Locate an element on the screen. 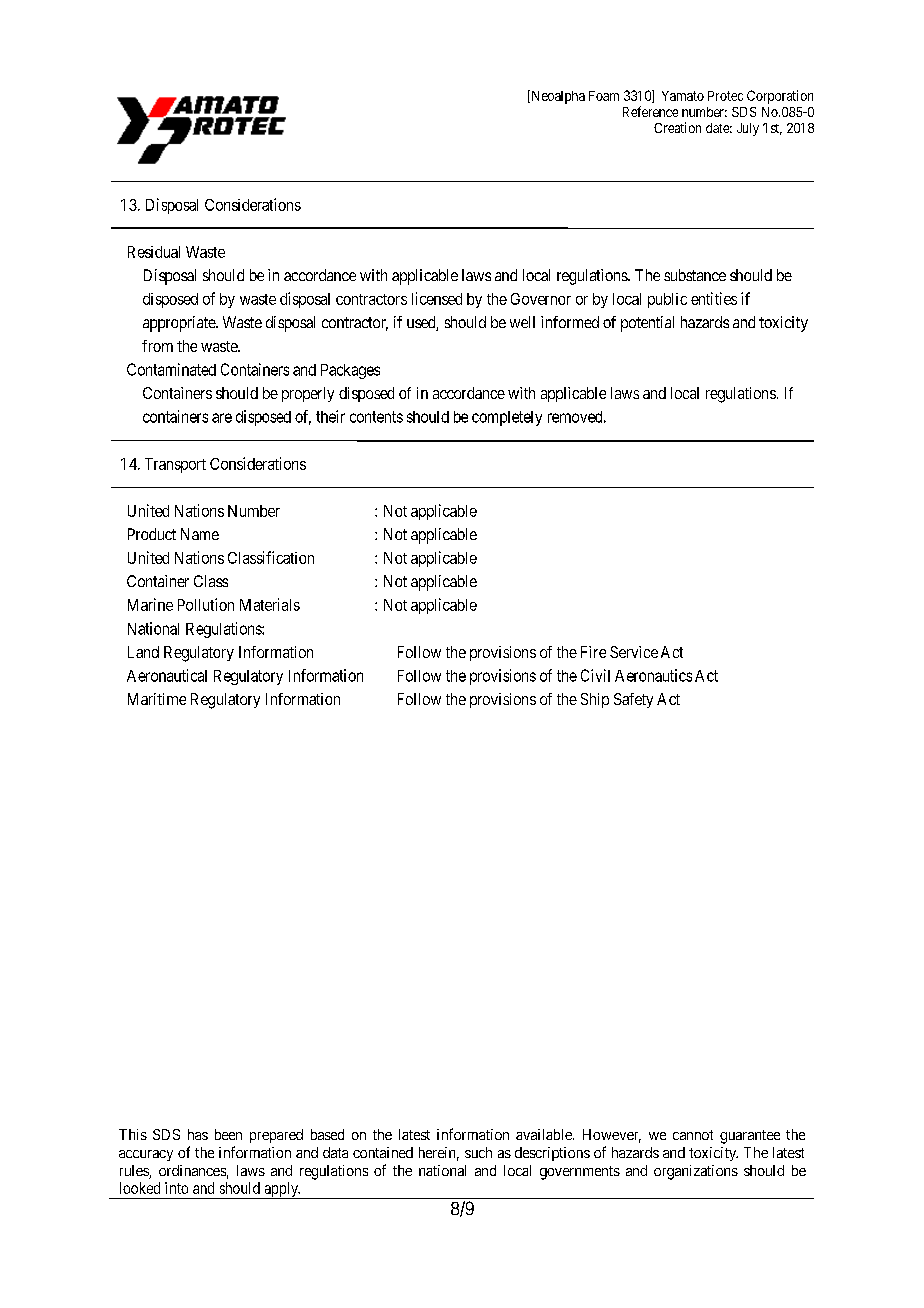 The image size is (924, 1308). such is located at coordinates (478, 1152).
